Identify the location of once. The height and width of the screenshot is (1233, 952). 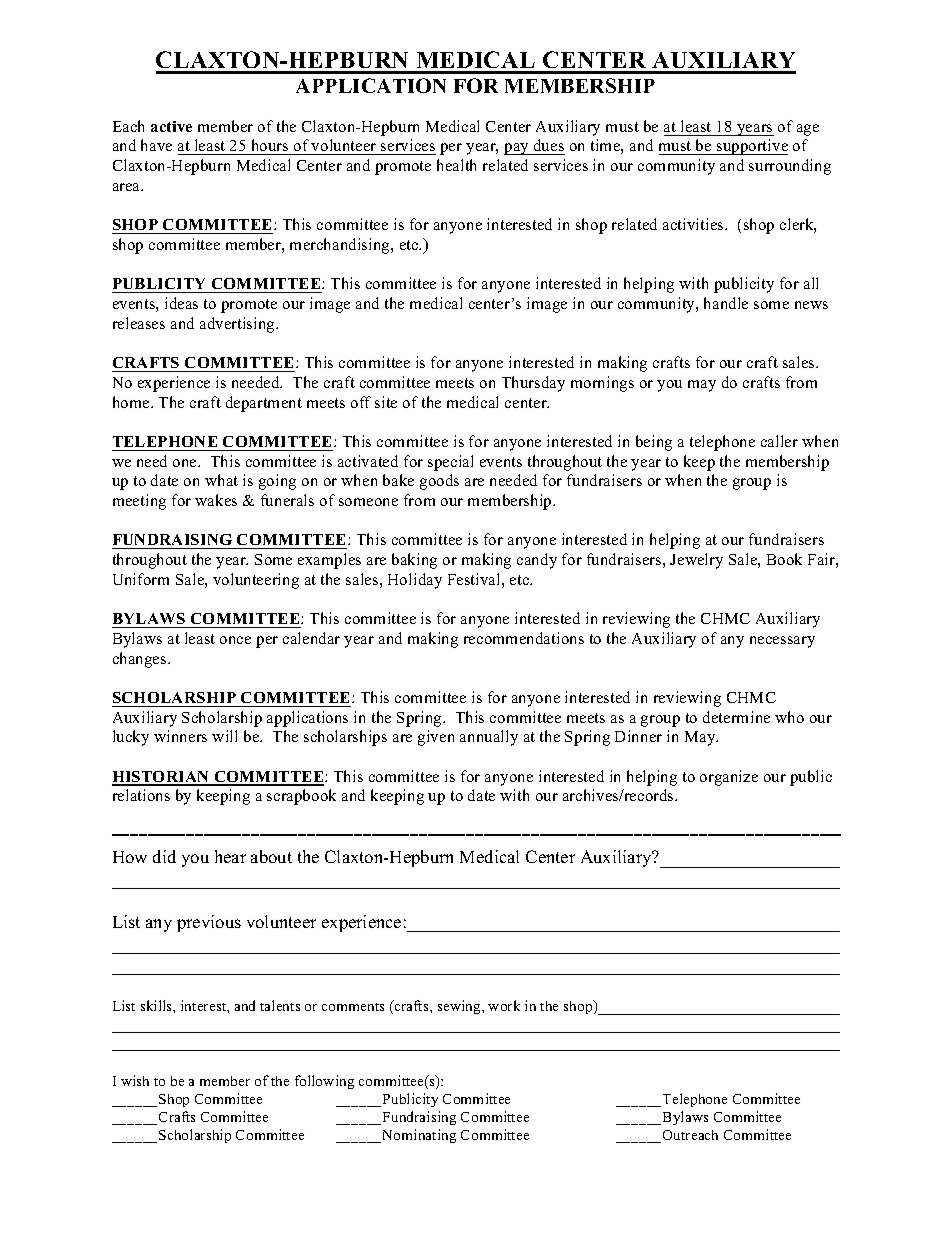
(235, 640).
